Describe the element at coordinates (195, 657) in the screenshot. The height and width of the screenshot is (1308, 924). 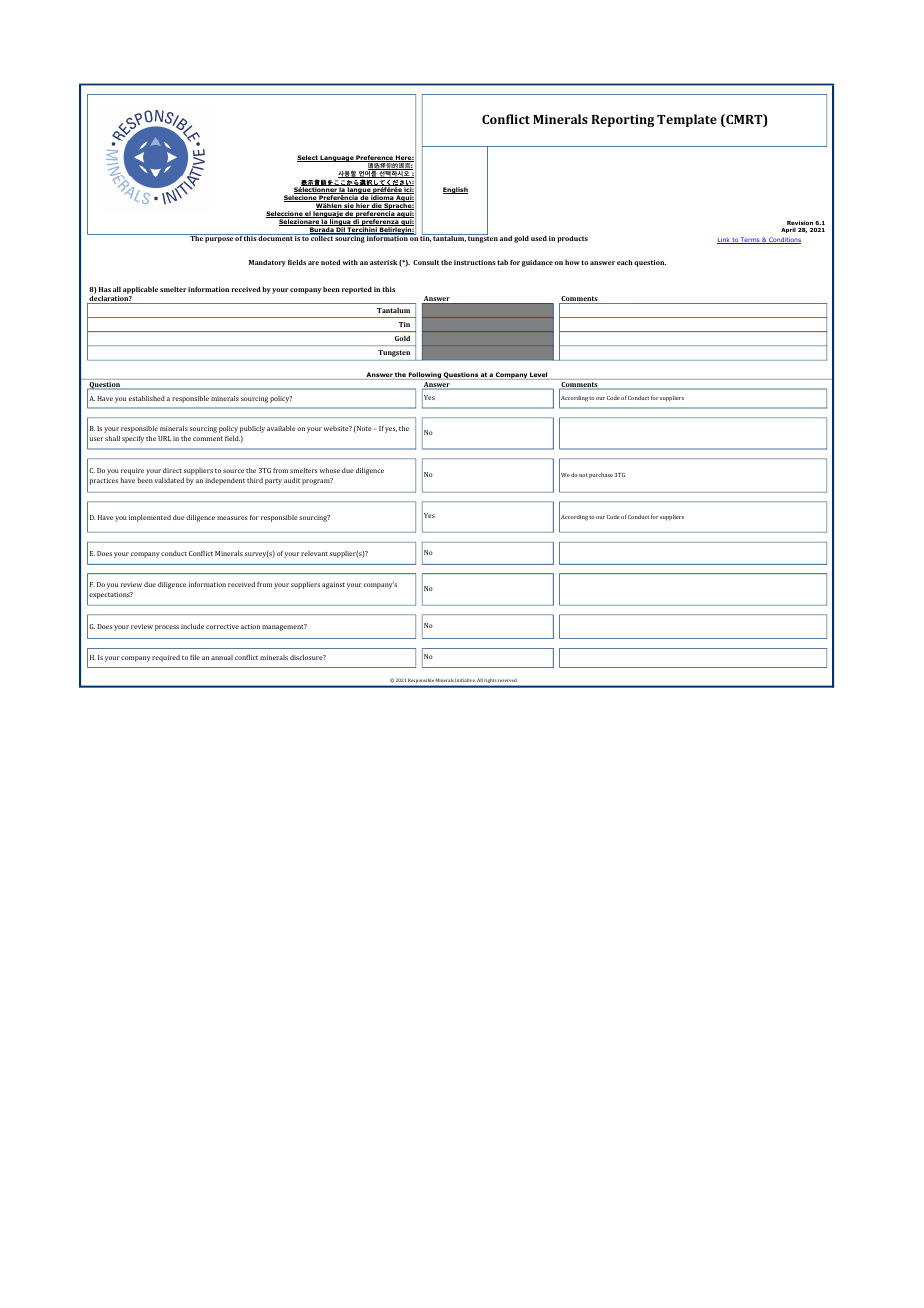
I see `file` at that location.
